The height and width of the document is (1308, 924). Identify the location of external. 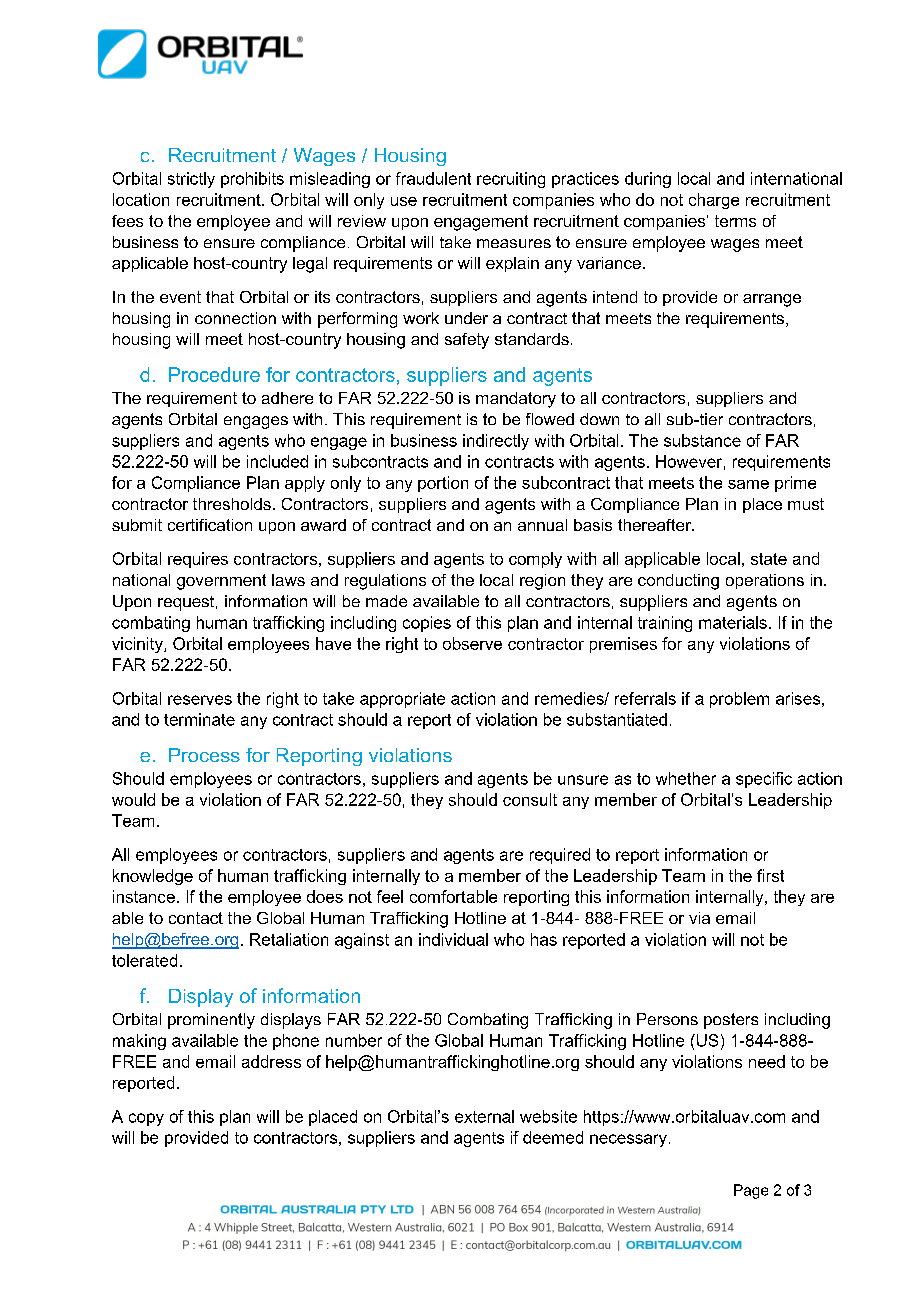
(484, 1116).
